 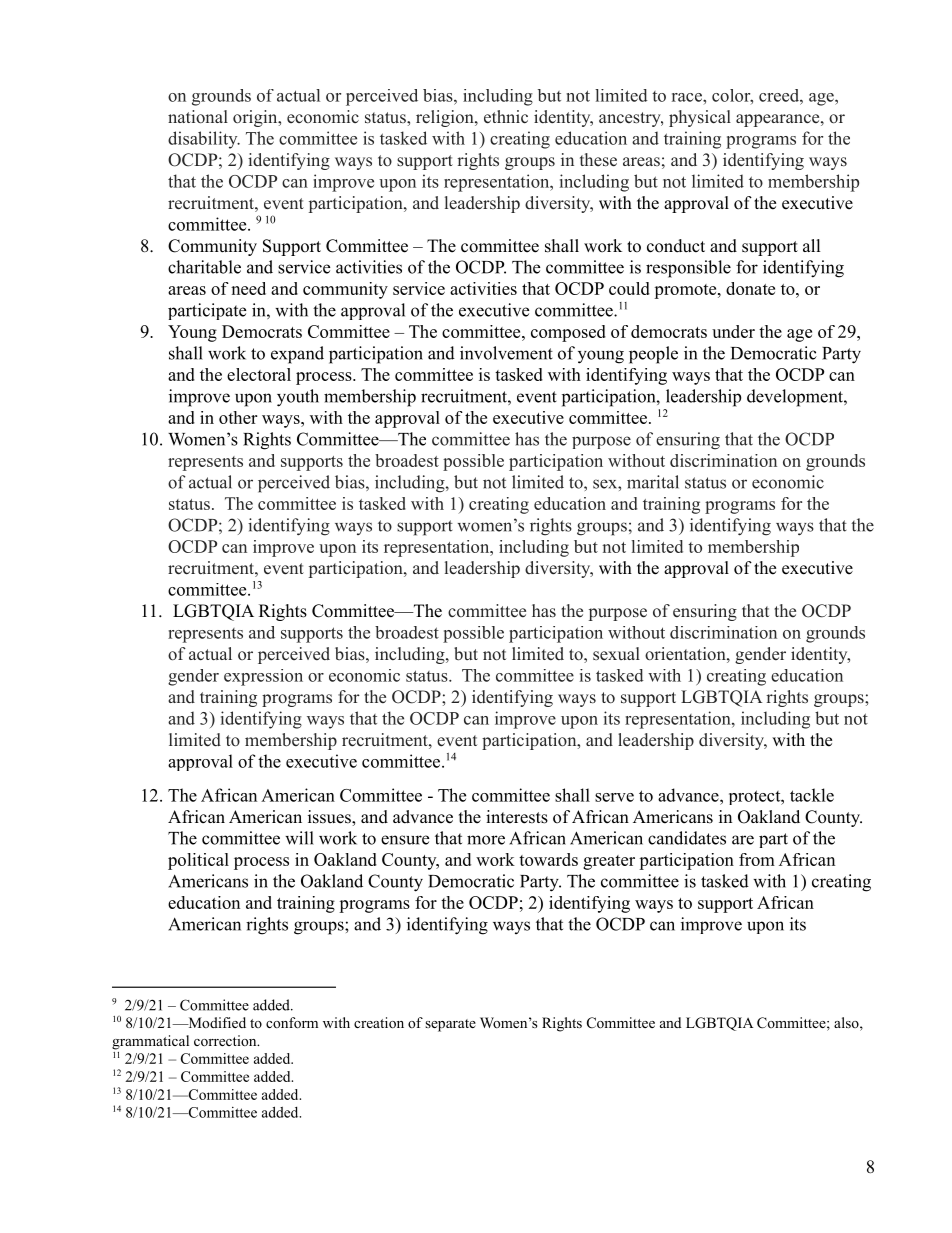 What do you see at coordinates (506, 117) in the page?
I see `ethnic` at bounding box center [506, 117].
